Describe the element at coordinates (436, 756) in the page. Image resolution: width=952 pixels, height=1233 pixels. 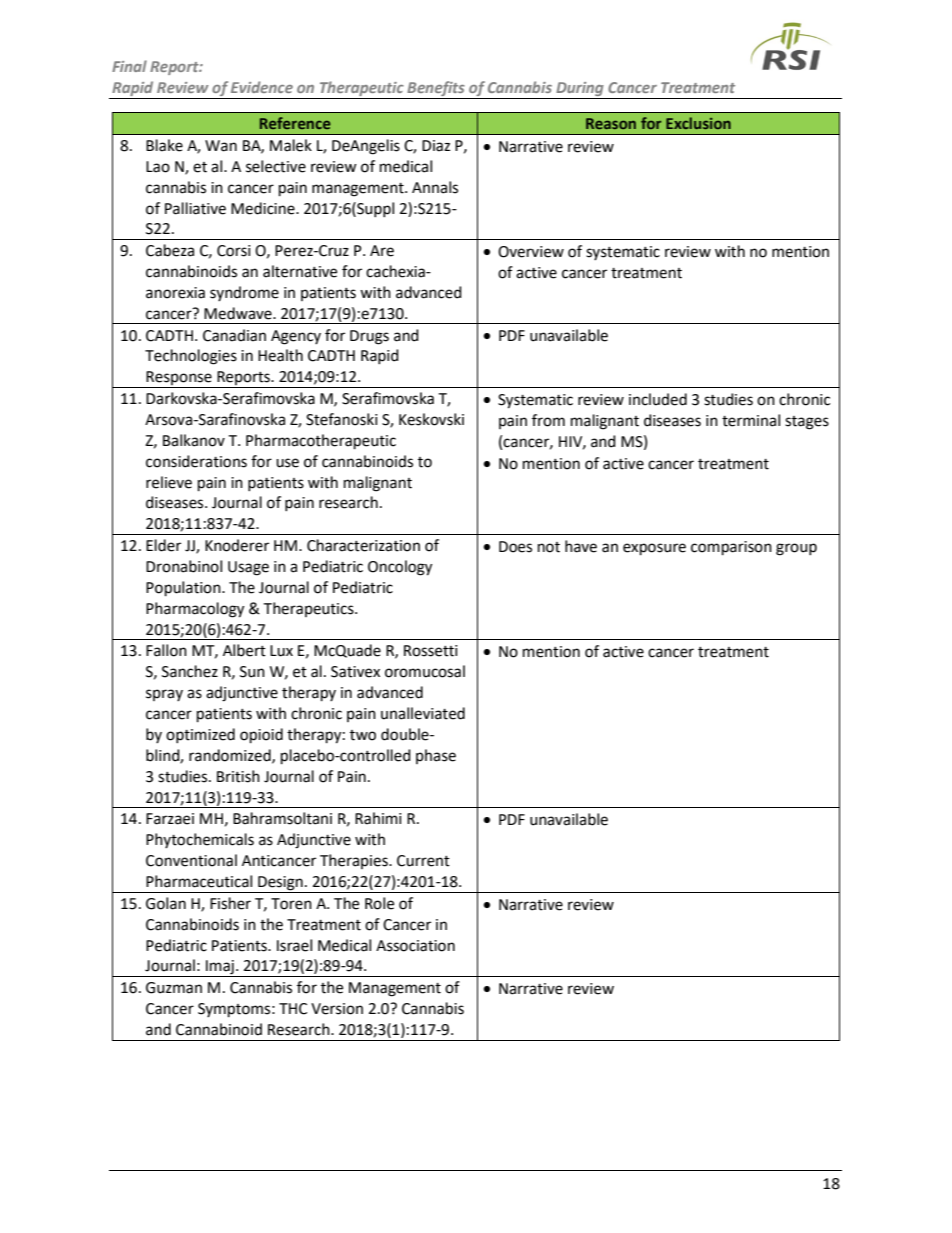
I see `phase` at that location.
